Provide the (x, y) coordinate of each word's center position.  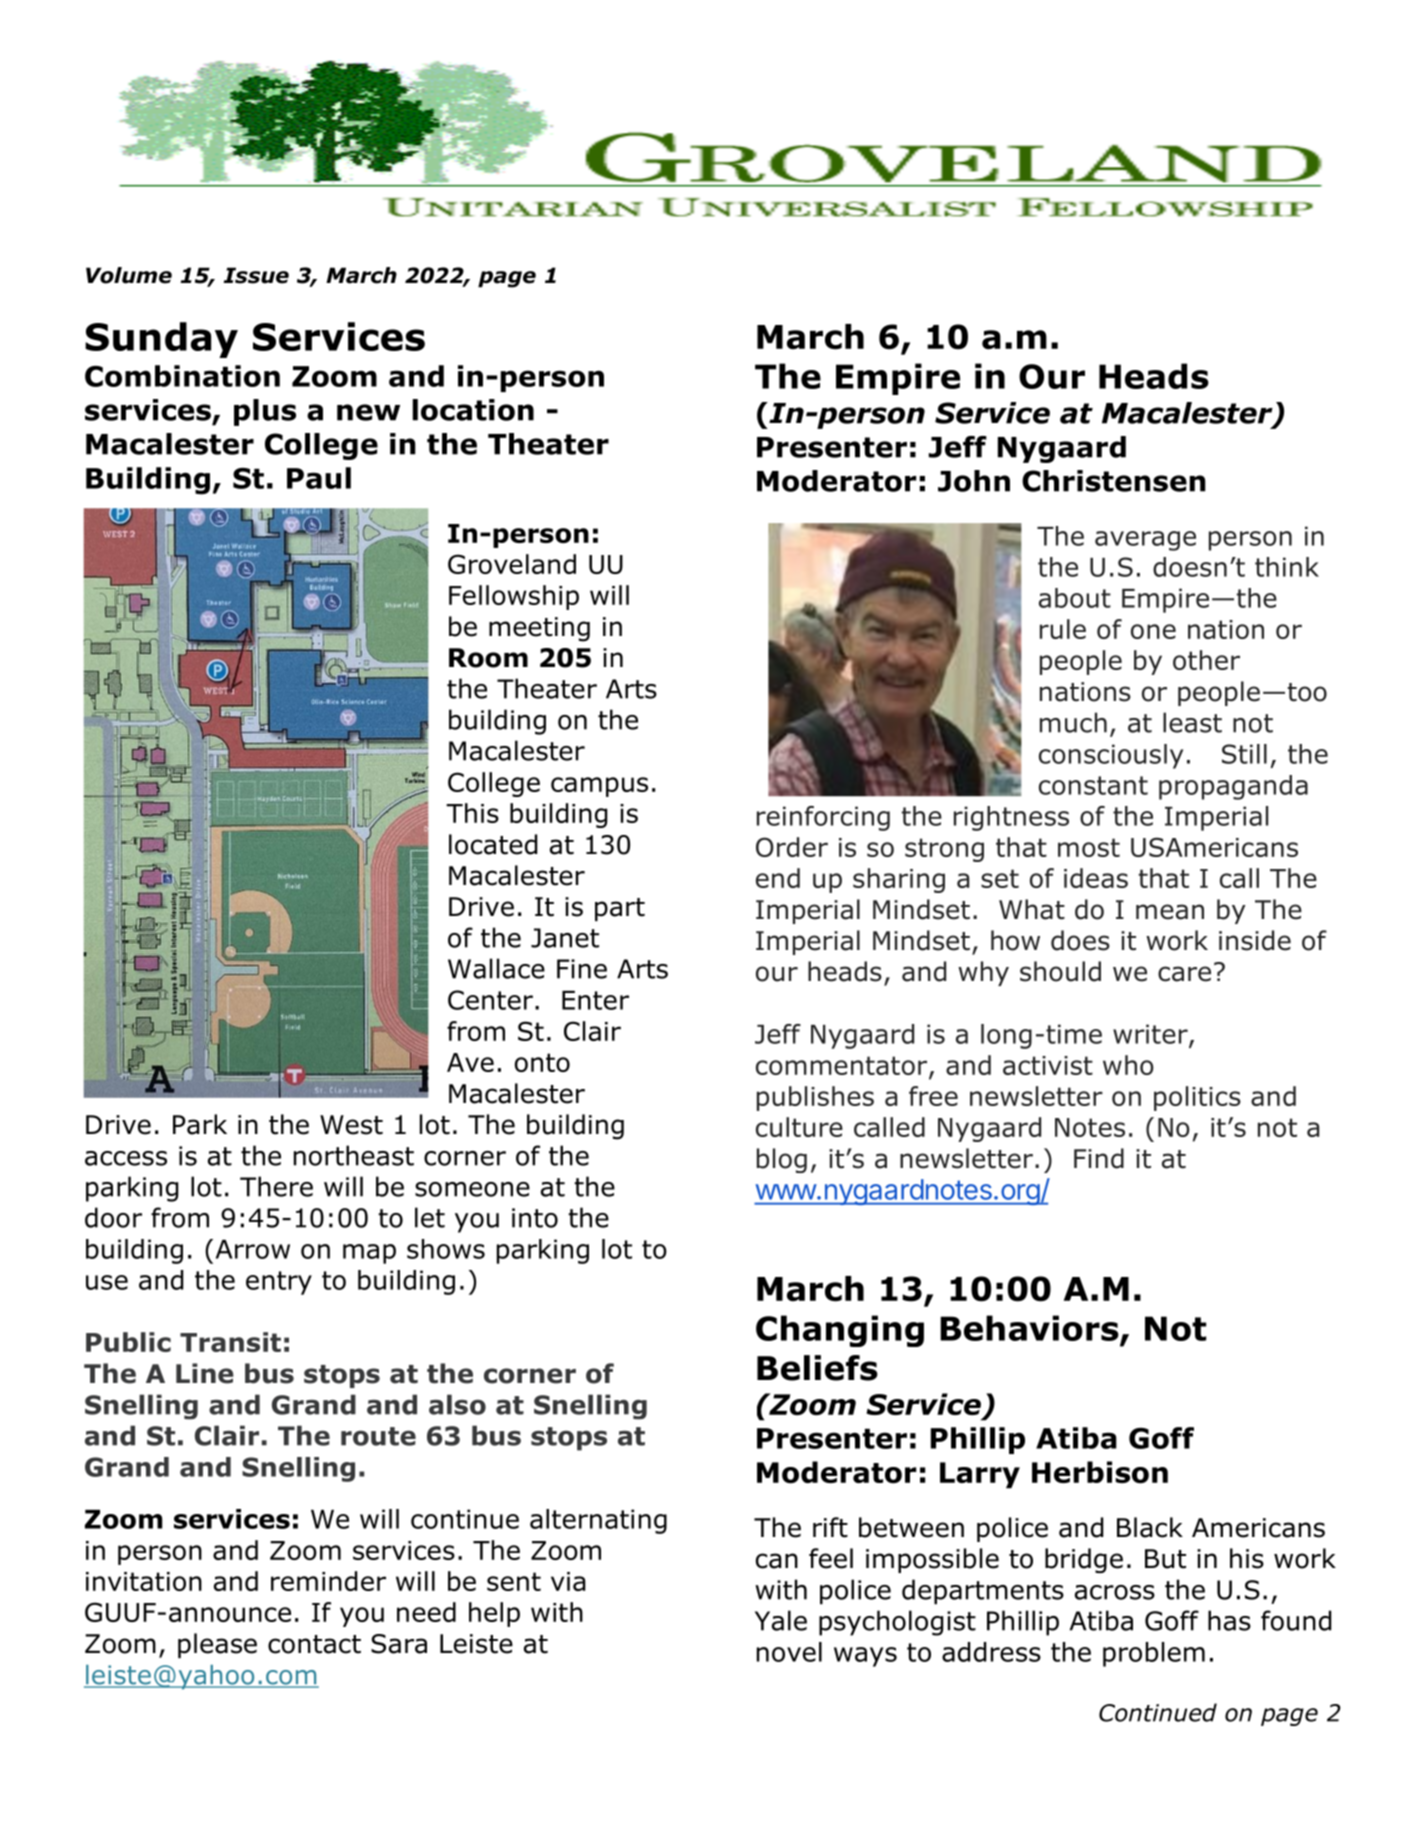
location (473, 410)
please (217, 1645)
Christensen (1114, 481)
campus (599, 787)
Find (1099, 1158)
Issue (256, 275)
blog (782, 1160)
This (472, 813)
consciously (1111, 756)
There (276, 1186)
